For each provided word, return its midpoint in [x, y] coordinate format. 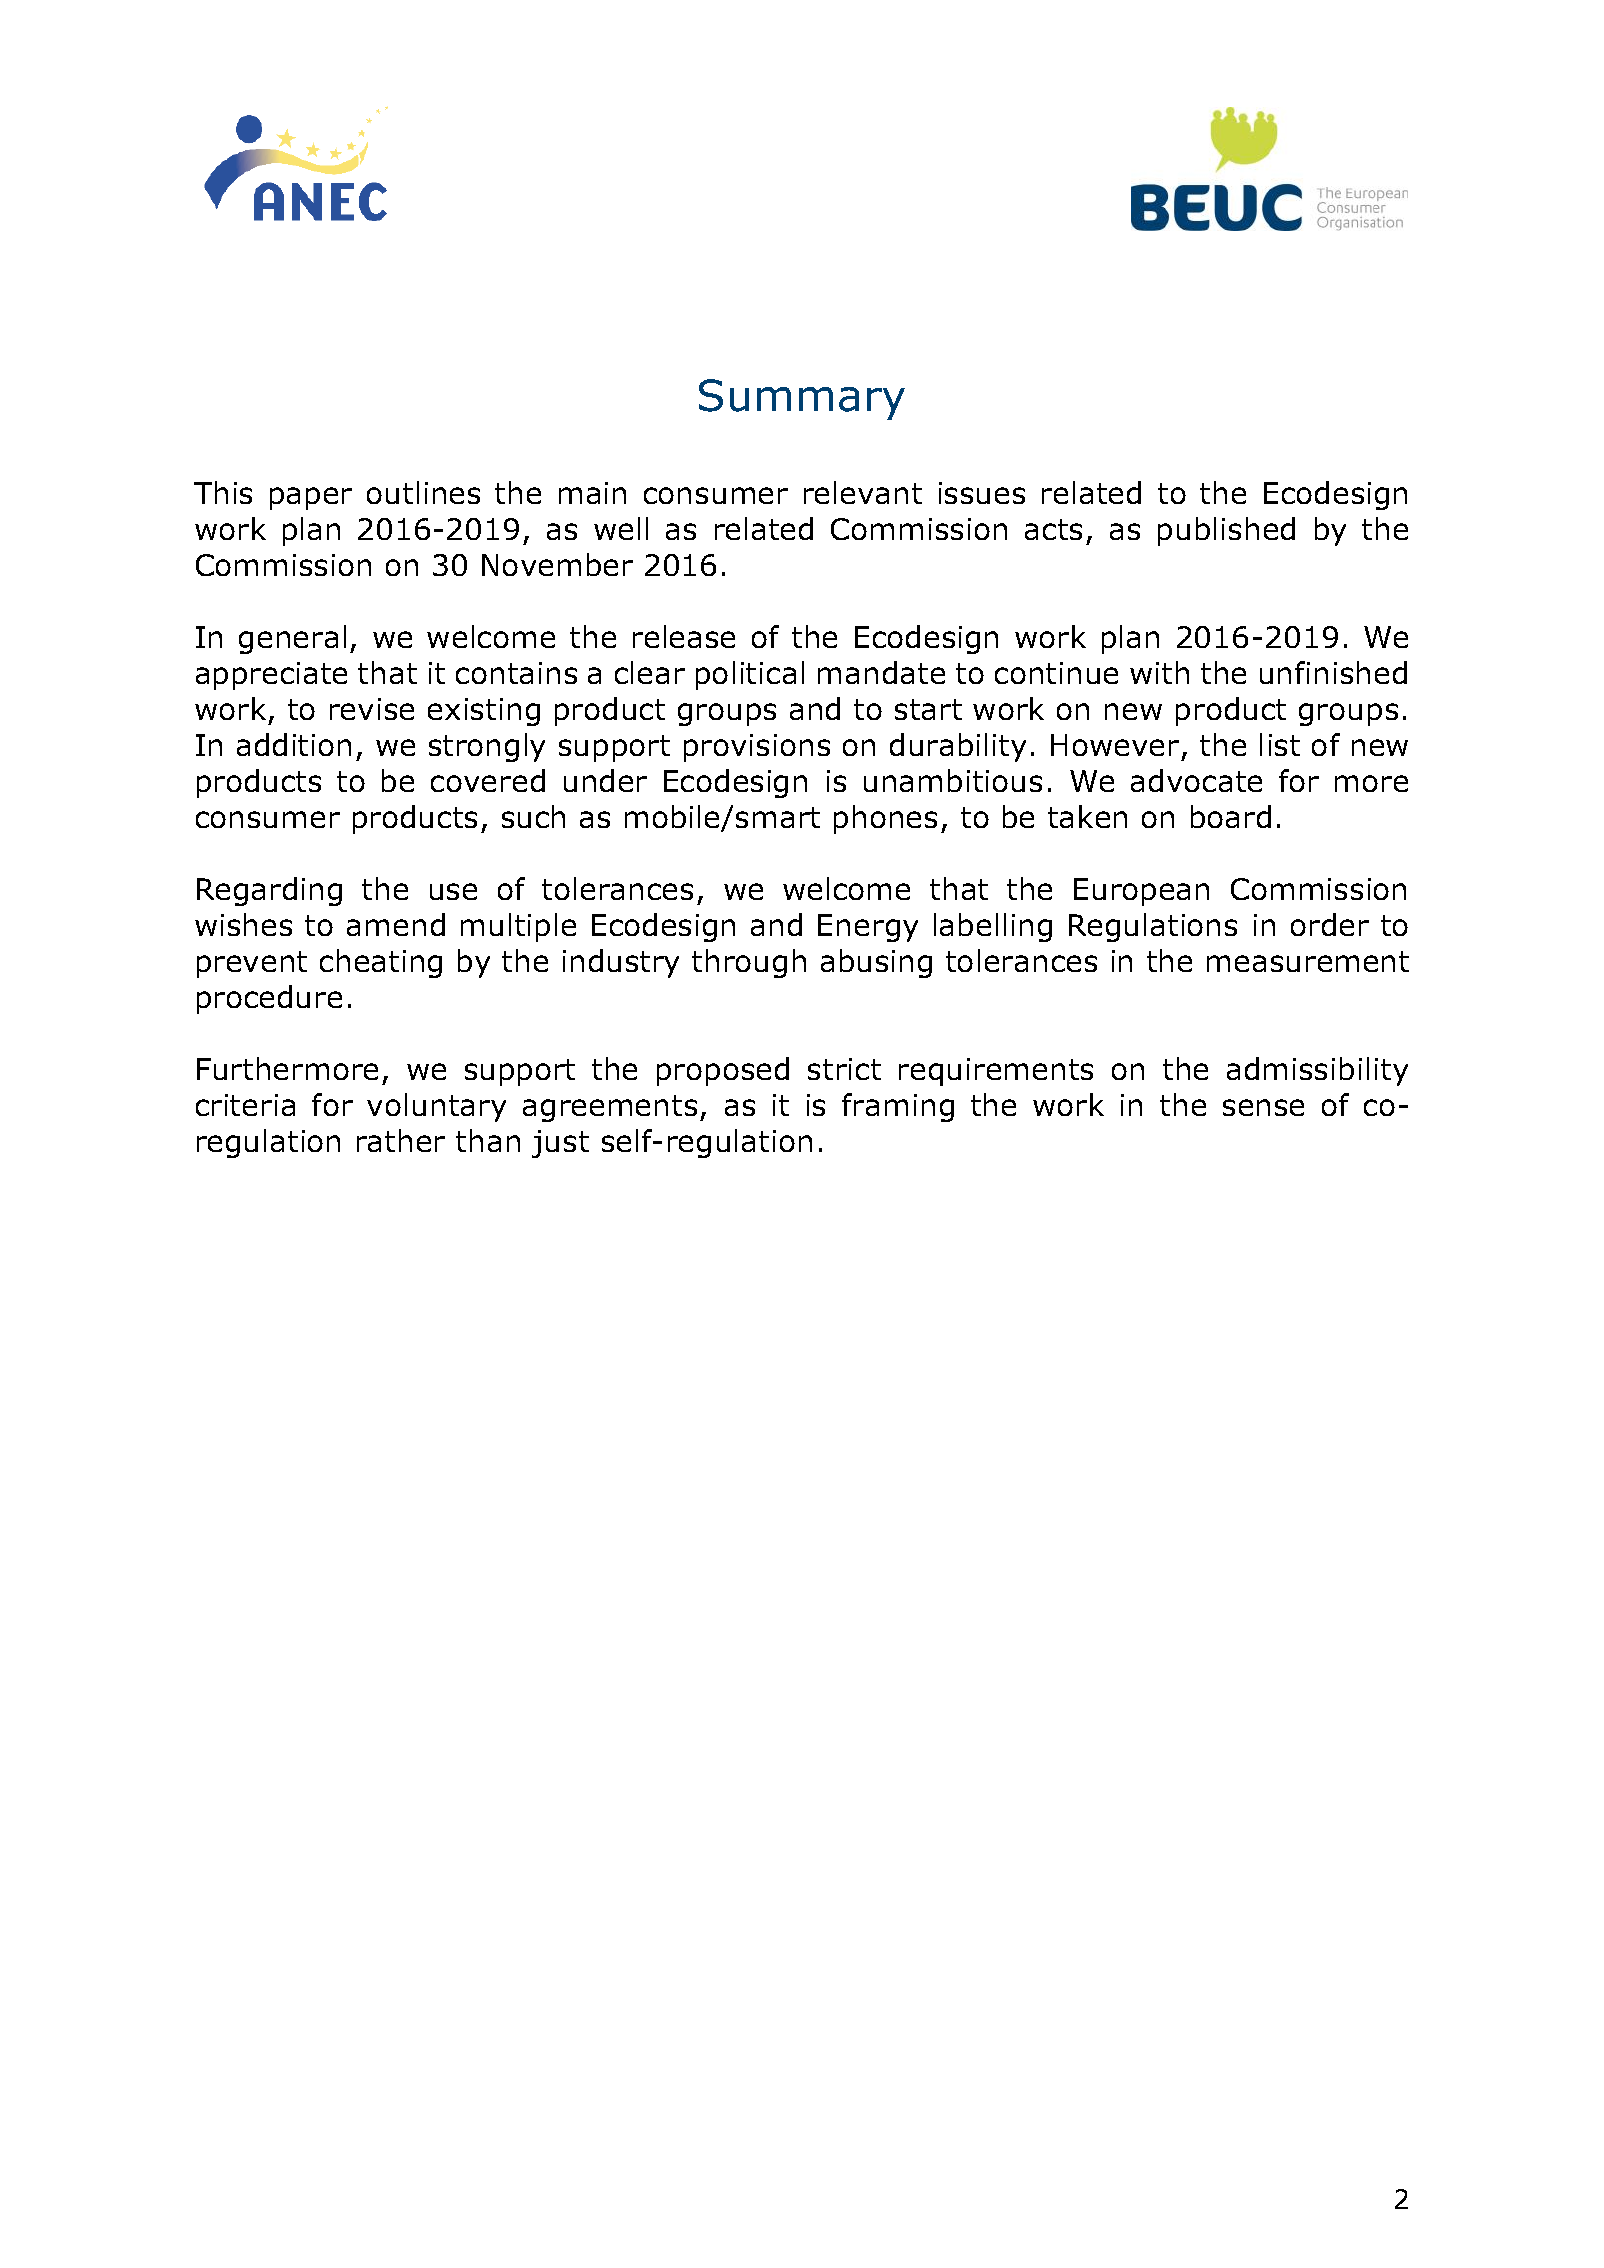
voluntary [436, 1107]
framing [898, 1107]
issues [982, 493]
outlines [423, 492]
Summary [802, 399]
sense [1263, 1107]
